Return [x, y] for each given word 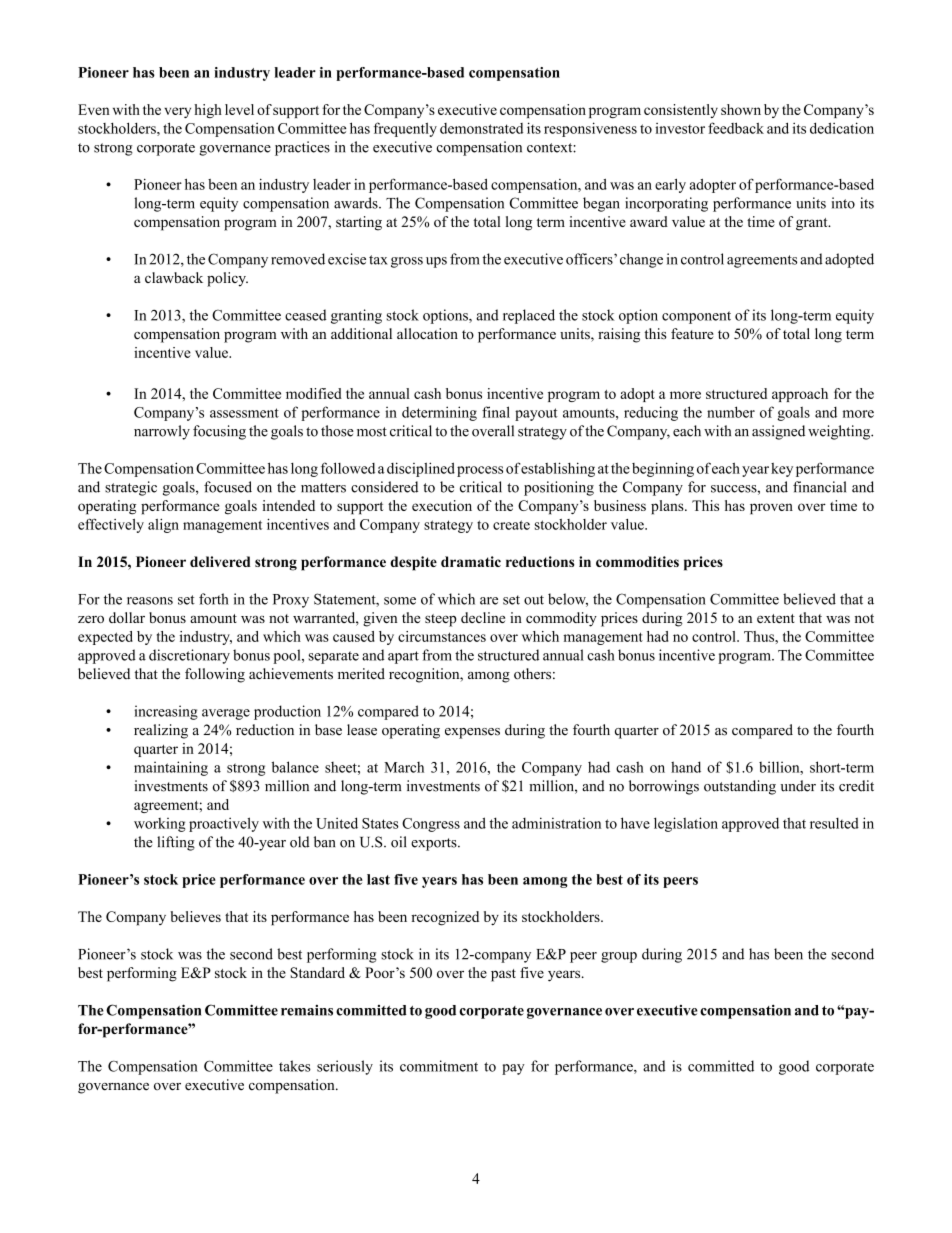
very [177, 112]
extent [776, 618]
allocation [427, 334]
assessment [244, 413]
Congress [431, 825]
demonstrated [481, 128]
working [159, 825]
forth [214, 599]
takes [295, 1066]
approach [800, 395]
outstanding [740, 787]
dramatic [471, 561]
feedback [736, 128]
